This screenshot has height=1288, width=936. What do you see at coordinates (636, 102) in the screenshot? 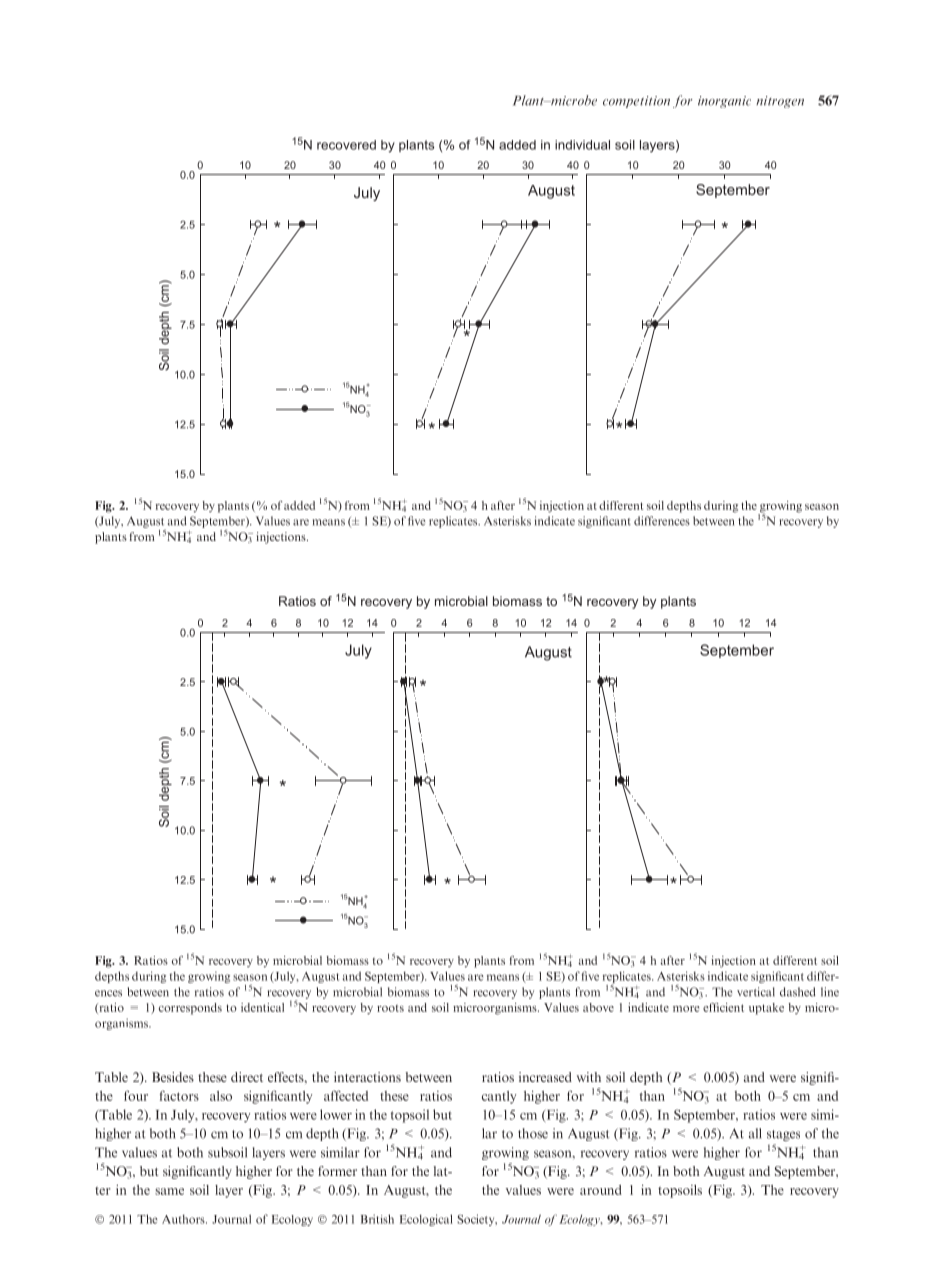
I see `competition` at bounding box center [636, 102].
